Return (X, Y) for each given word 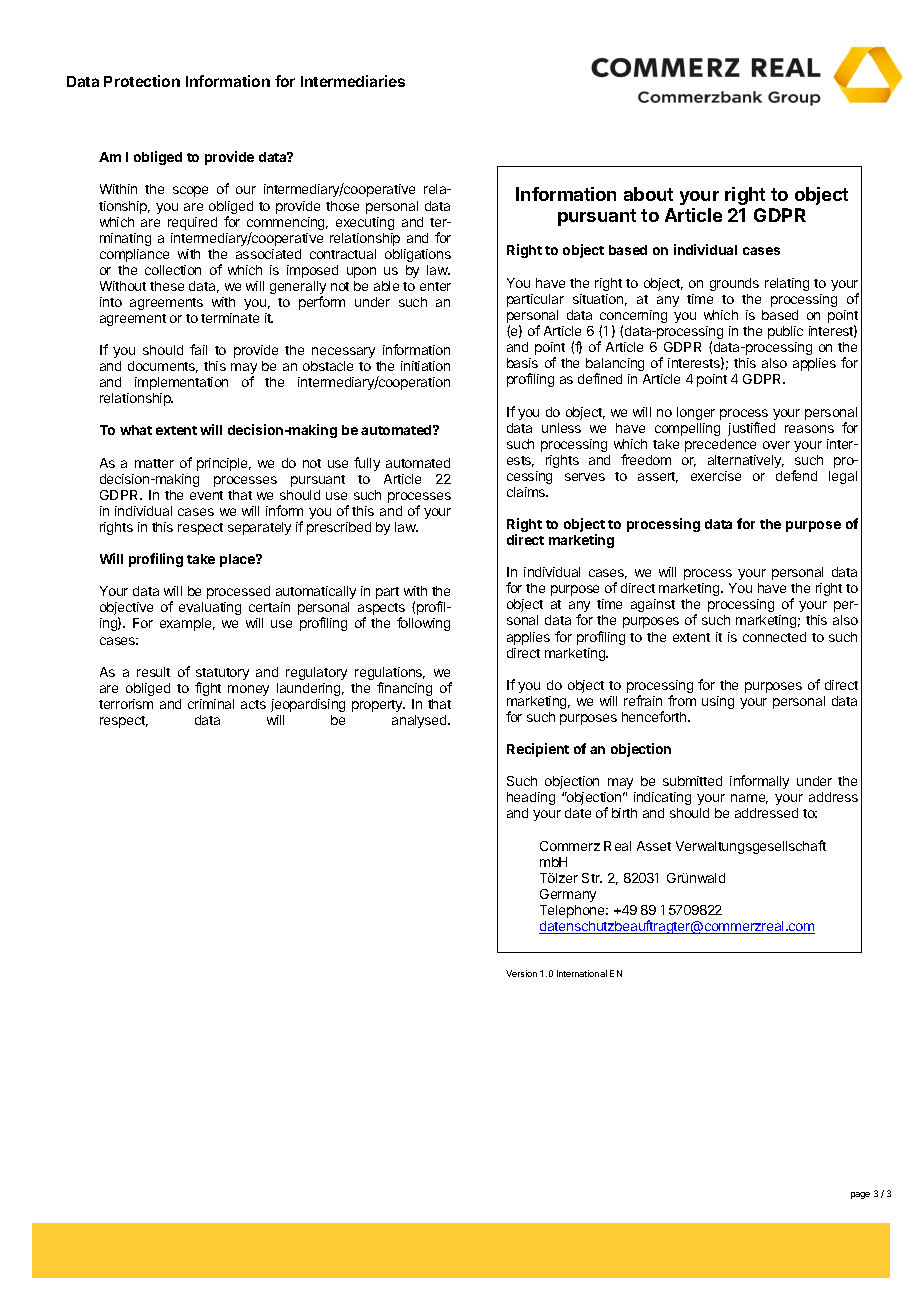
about (648, 194)
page (860, 1195)
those (342, 206)
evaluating (210, 608)
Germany (568, 895)
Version (521, 973)
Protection (142, 81)
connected (774, 637)
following (423, 624)
